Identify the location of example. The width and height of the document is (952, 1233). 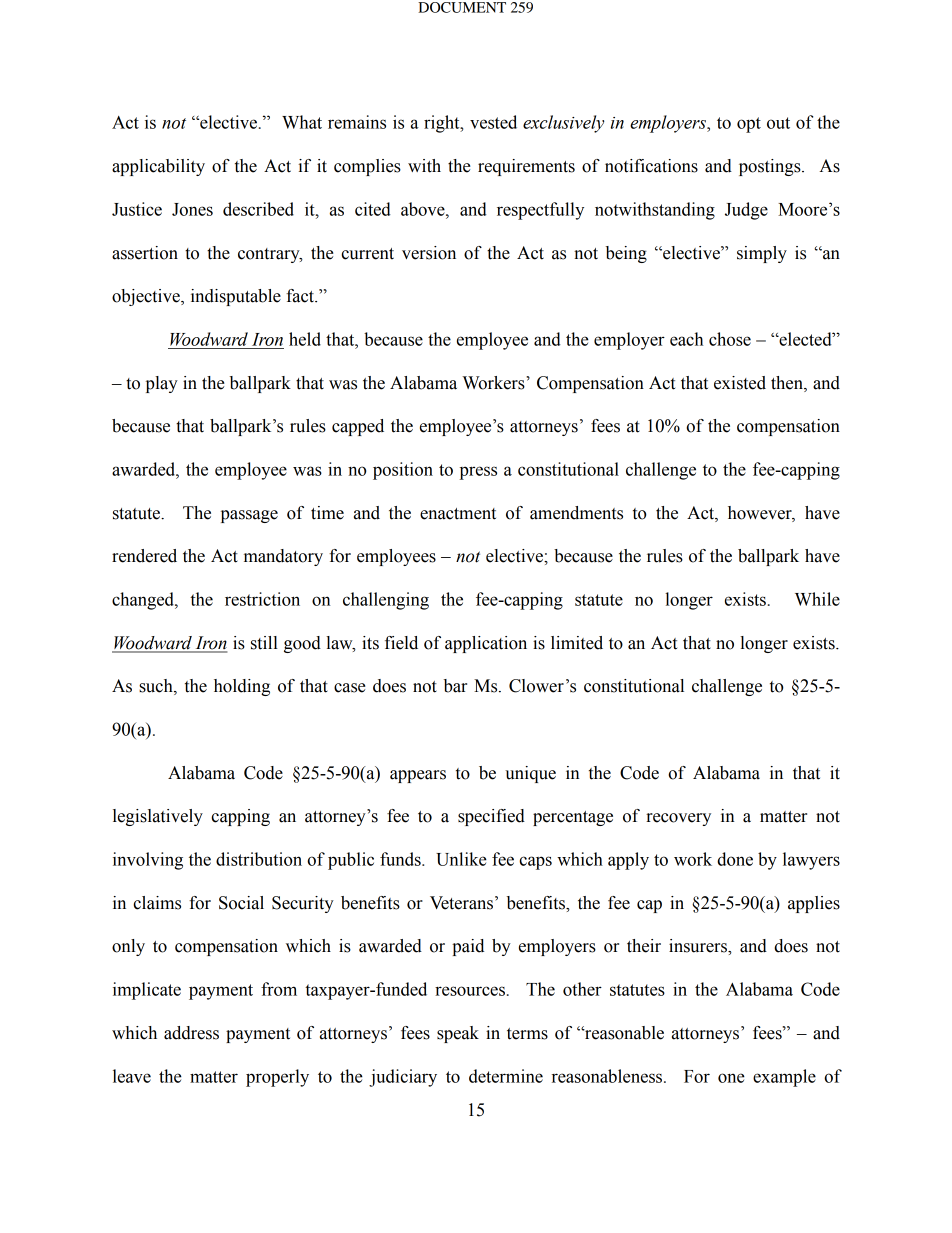
(784, 1078).
